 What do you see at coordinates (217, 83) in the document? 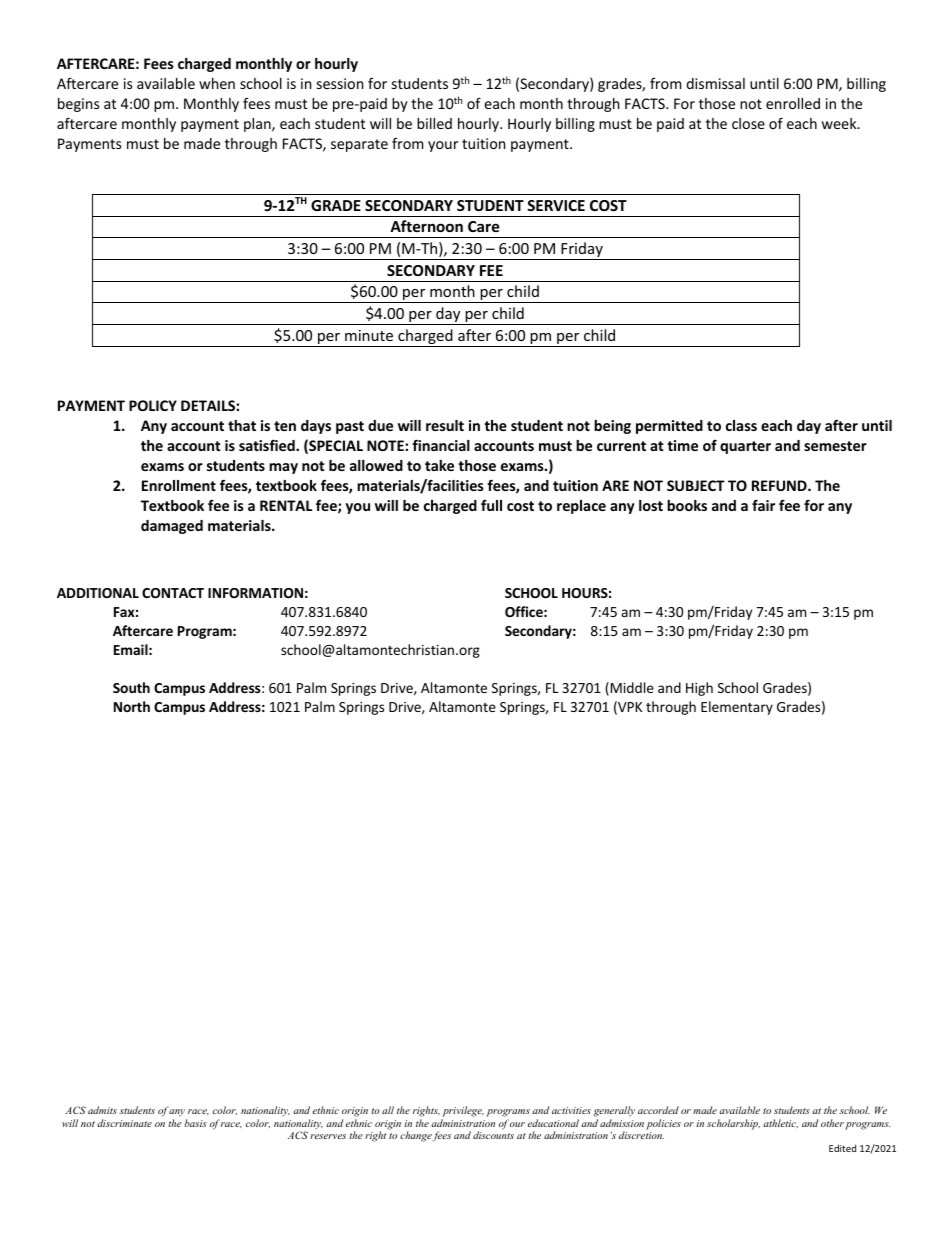
I see `when` at bounding box center [217, 83].
